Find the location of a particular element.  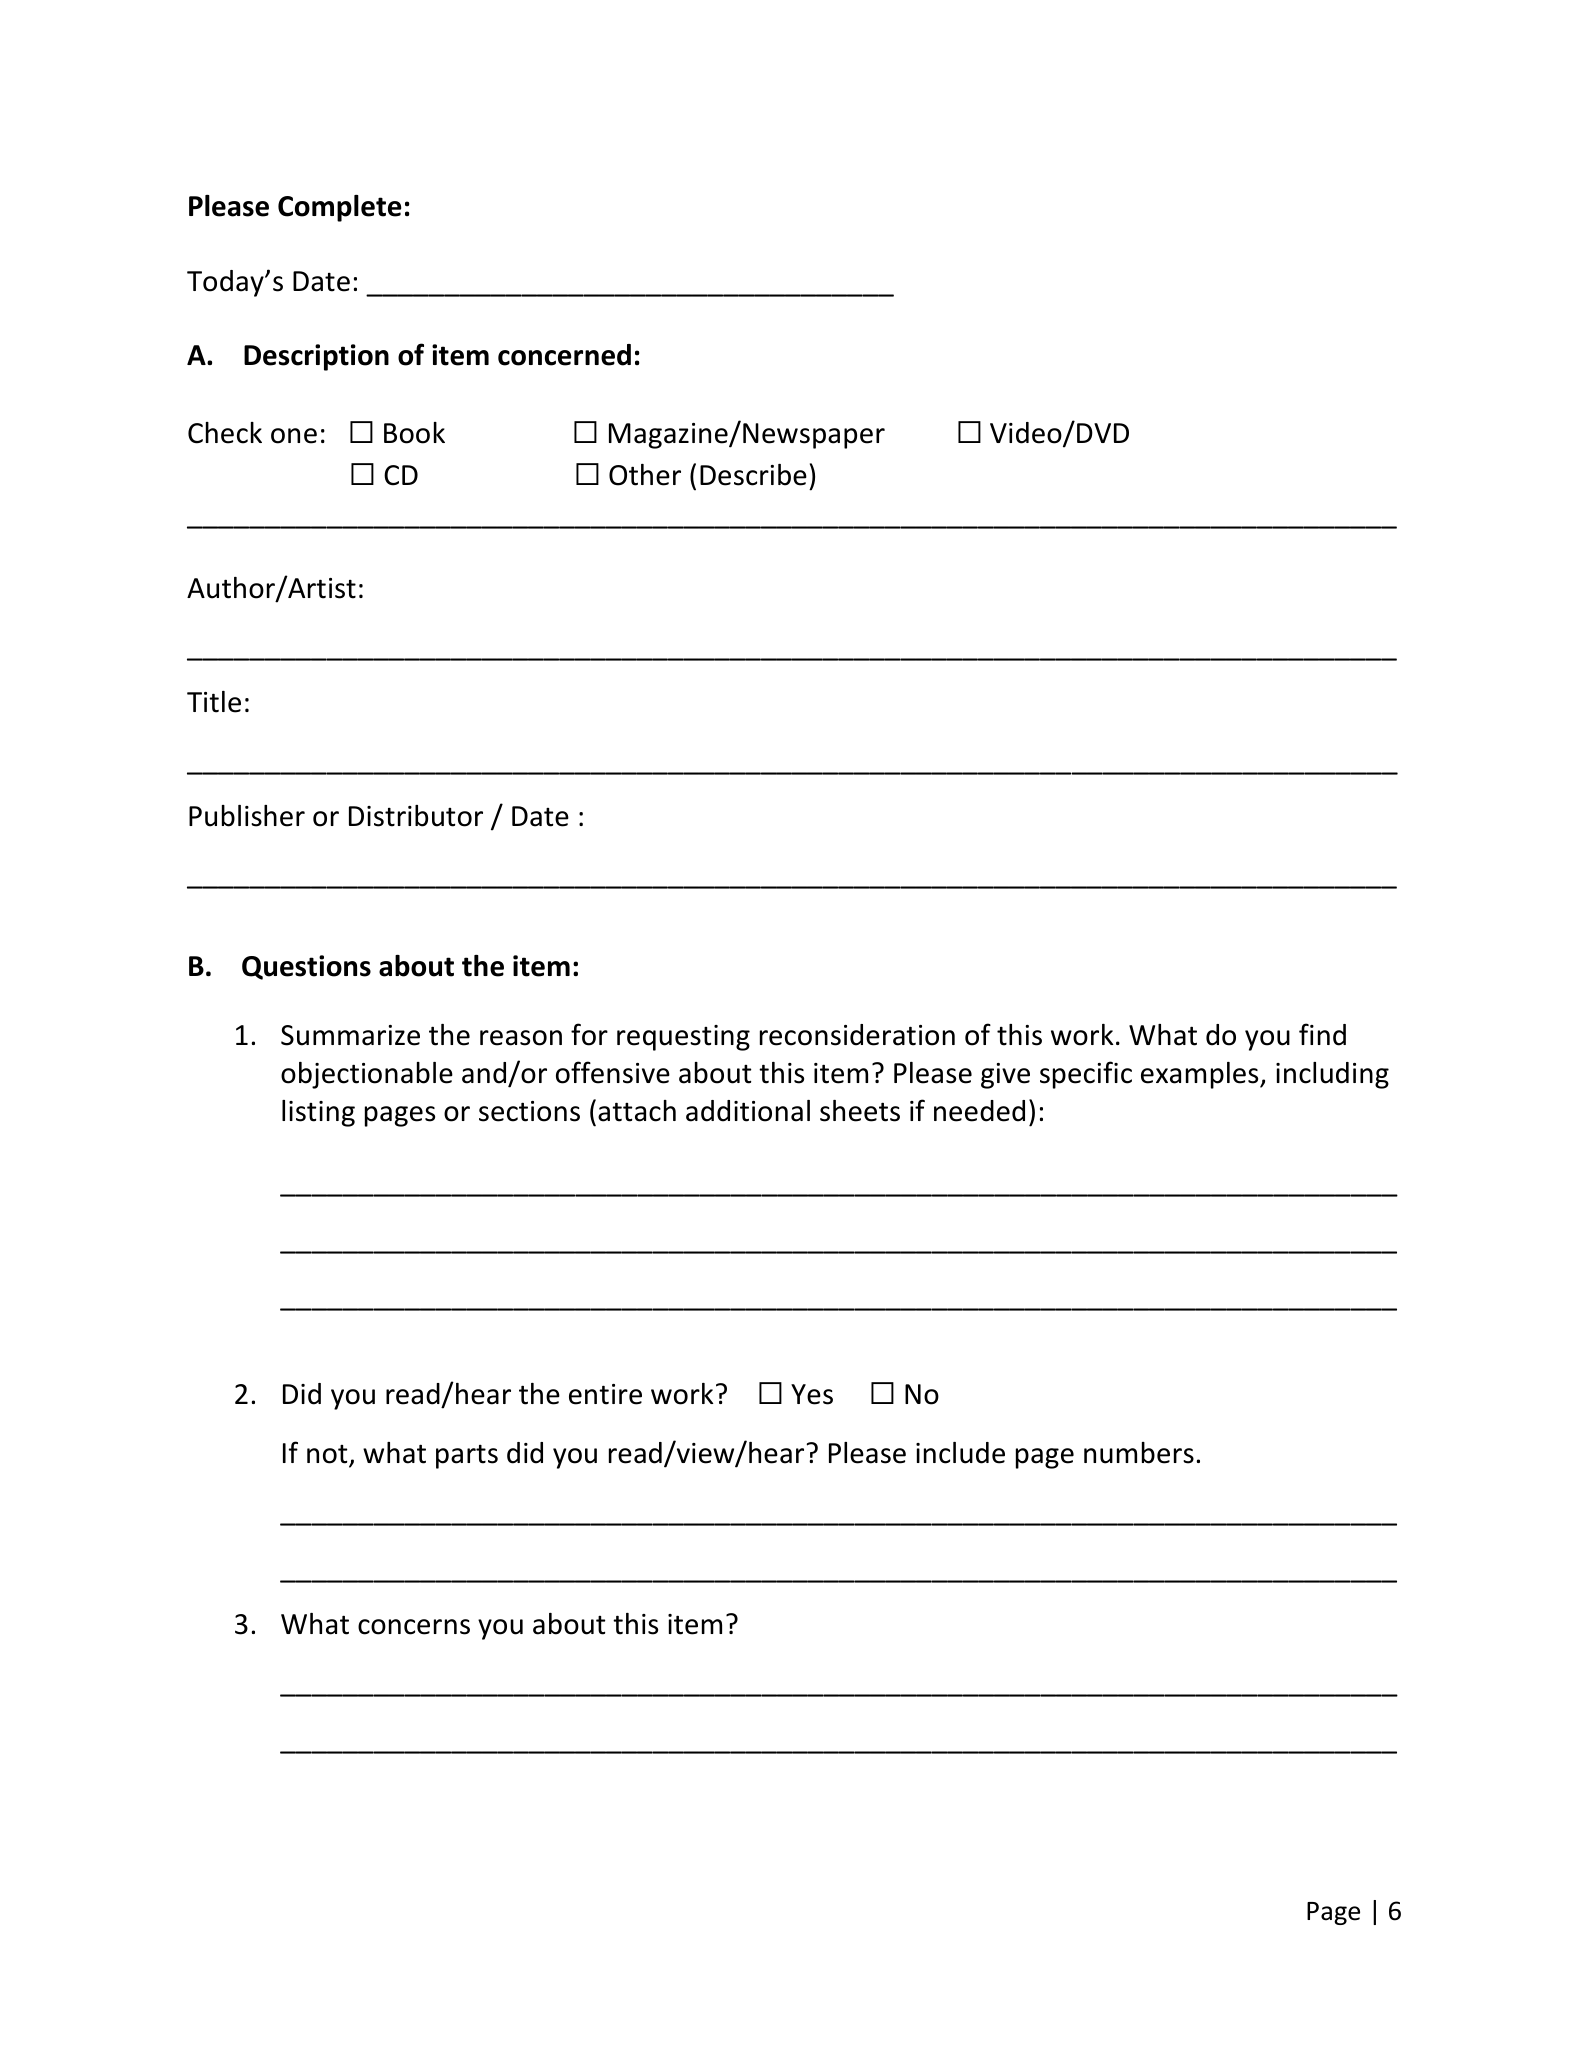

Other is located at coordinates (645, 475).
